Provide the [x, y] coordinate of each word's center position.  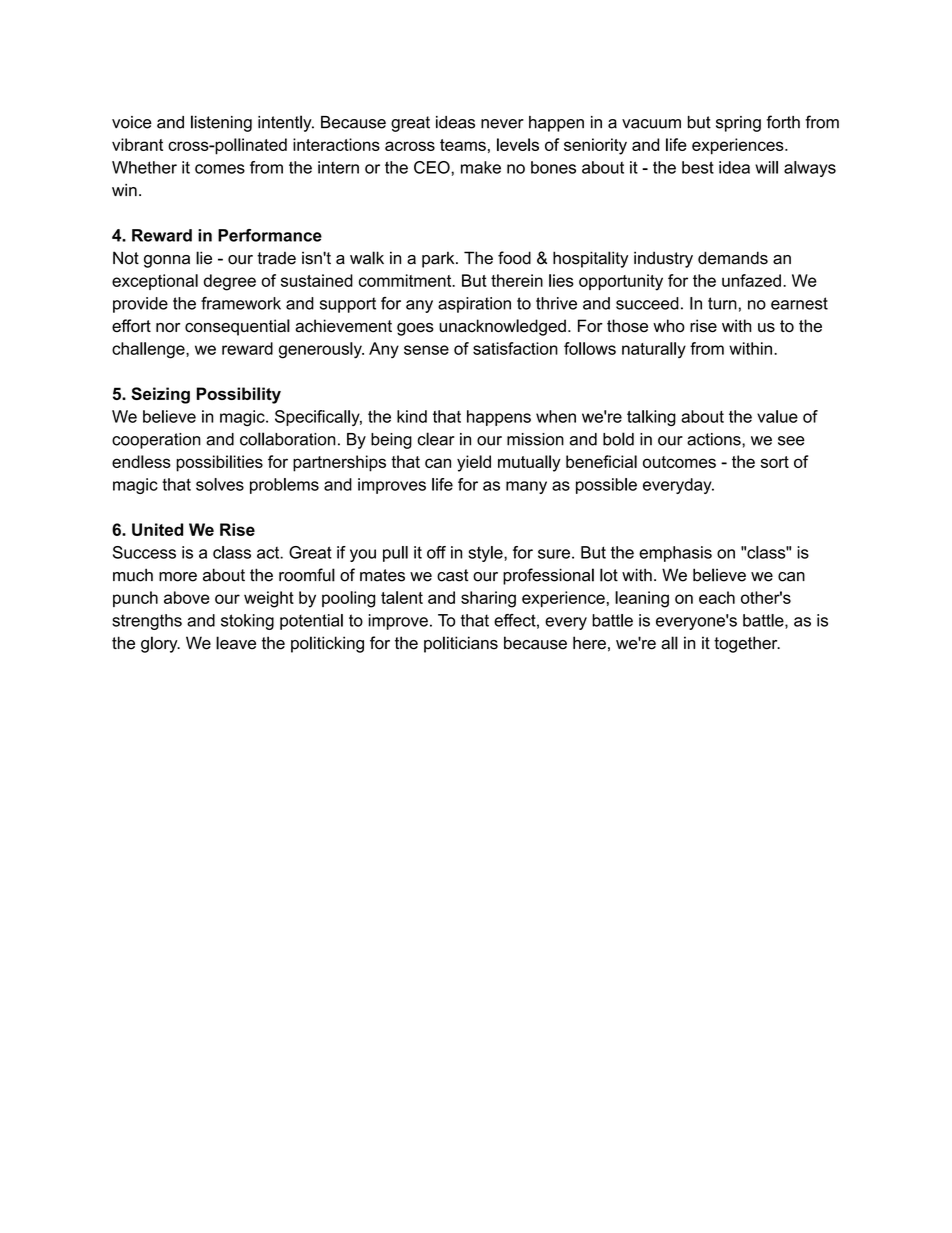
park [439, 259]
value [777, 416]
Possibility [239, 395]
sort [775, 462]
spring [738, 124]
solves [220, 484]
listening [221, 123]
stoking [247, 622]
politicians [461, 644]
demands [733, 258]
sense [426, 350]
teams [463, 145]
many [526, 487]
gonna [167, 261]
